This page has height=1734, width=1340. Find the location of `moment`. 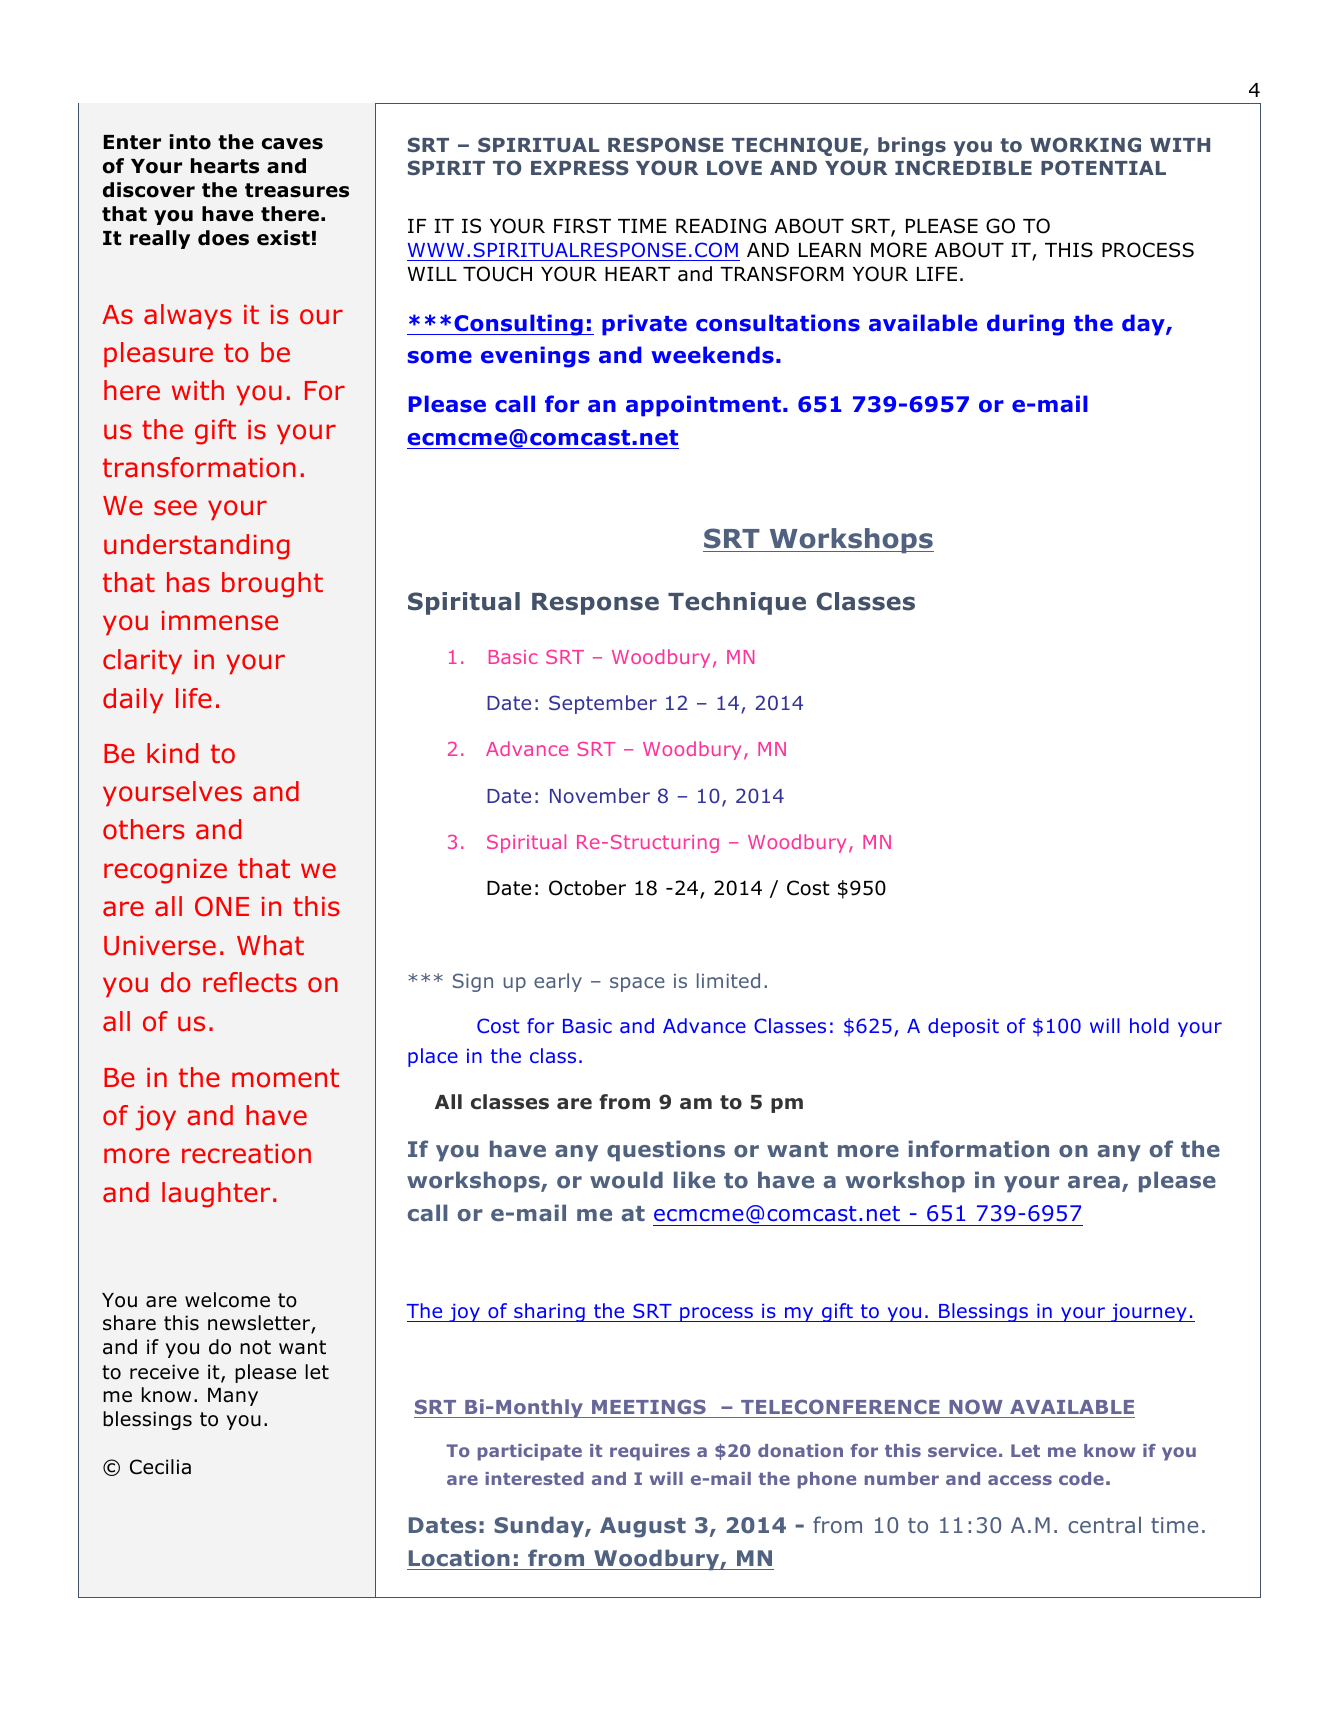

moment is located at coordinates (285, 1078).
